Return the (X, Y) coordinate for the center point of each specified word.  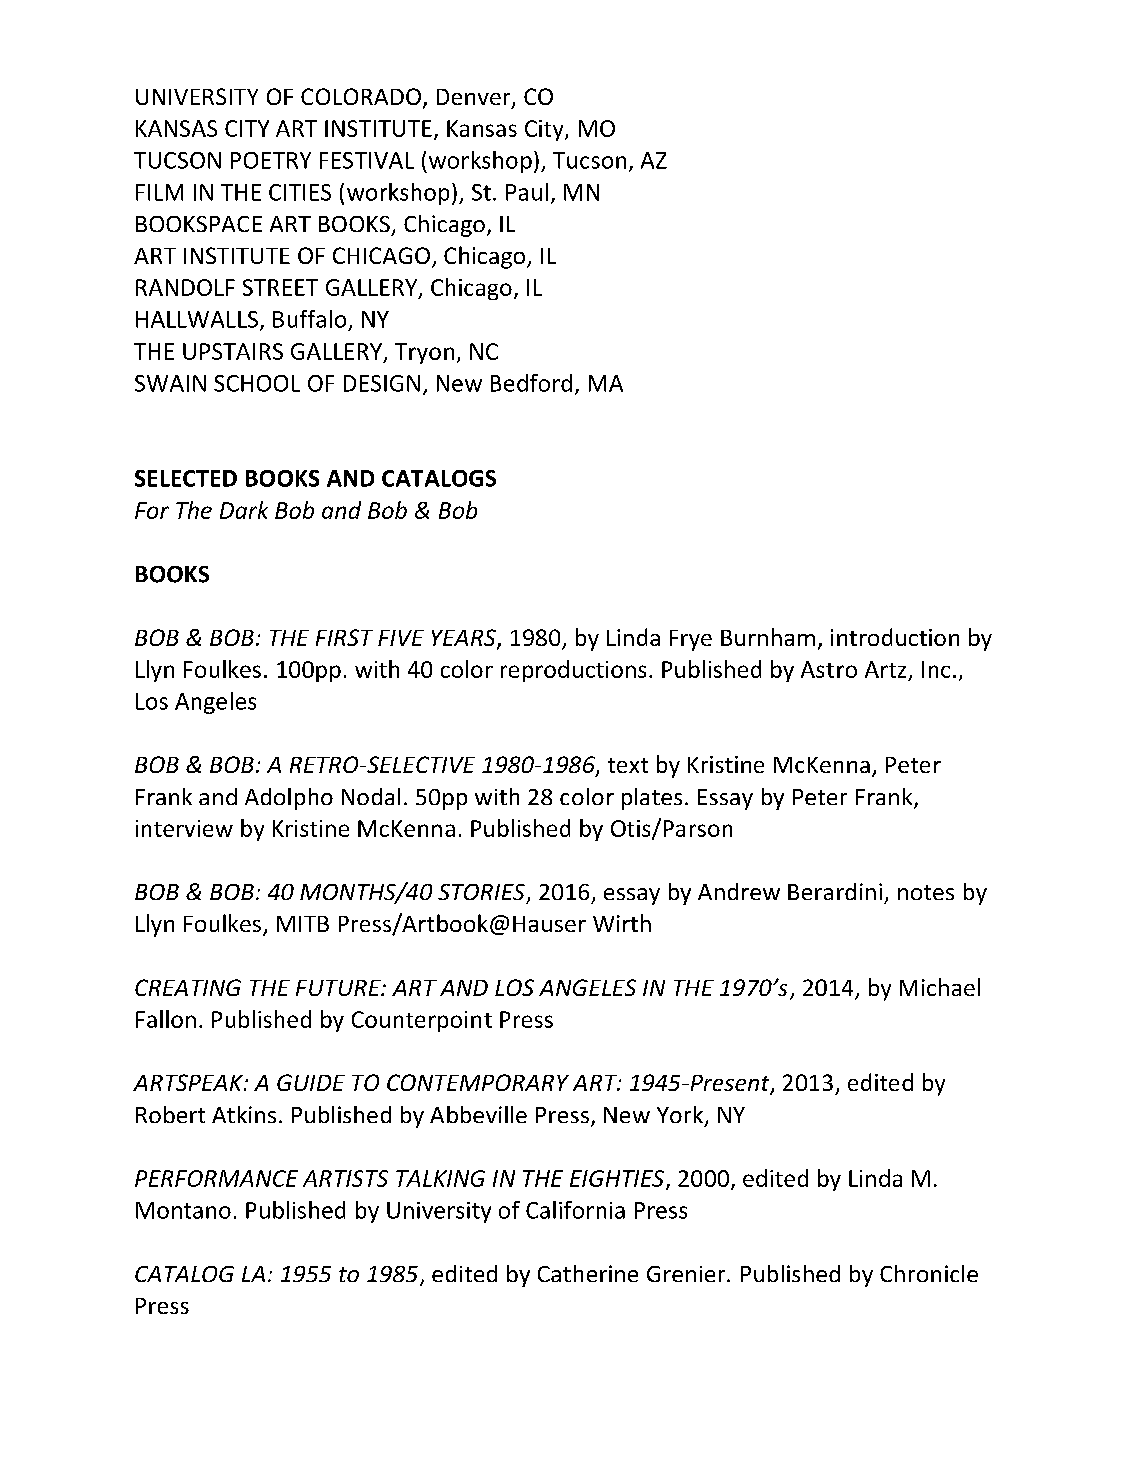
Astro (829, 669)
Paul (527, 192)
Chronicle (929, 1273)
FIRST (344, 637)
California (575, 1210)
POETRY (271, 160)
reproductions (573, 671)
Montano (183, 1210)
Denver (475, 98)
